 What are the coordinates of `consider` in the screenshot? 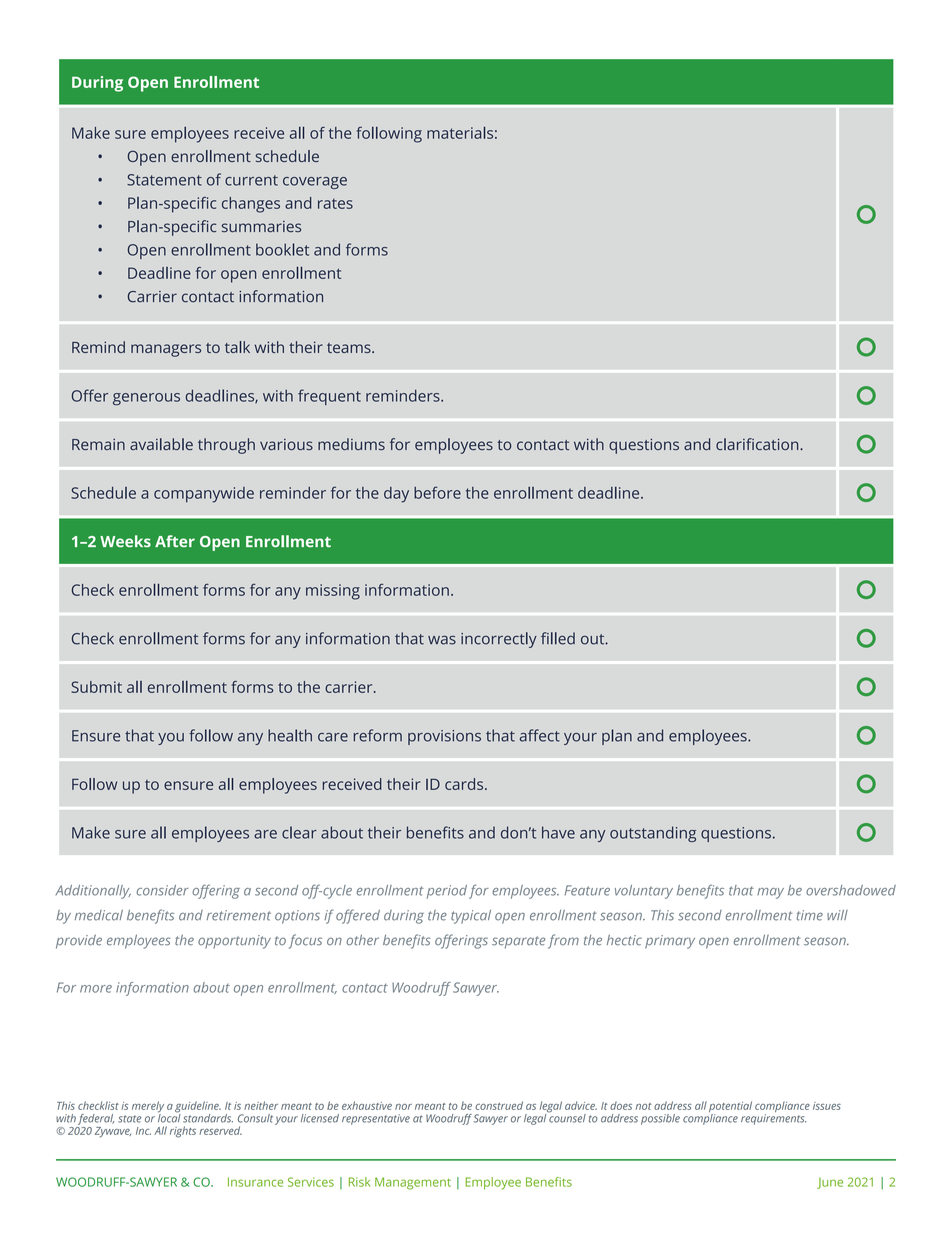 It's located at (163, 890).
